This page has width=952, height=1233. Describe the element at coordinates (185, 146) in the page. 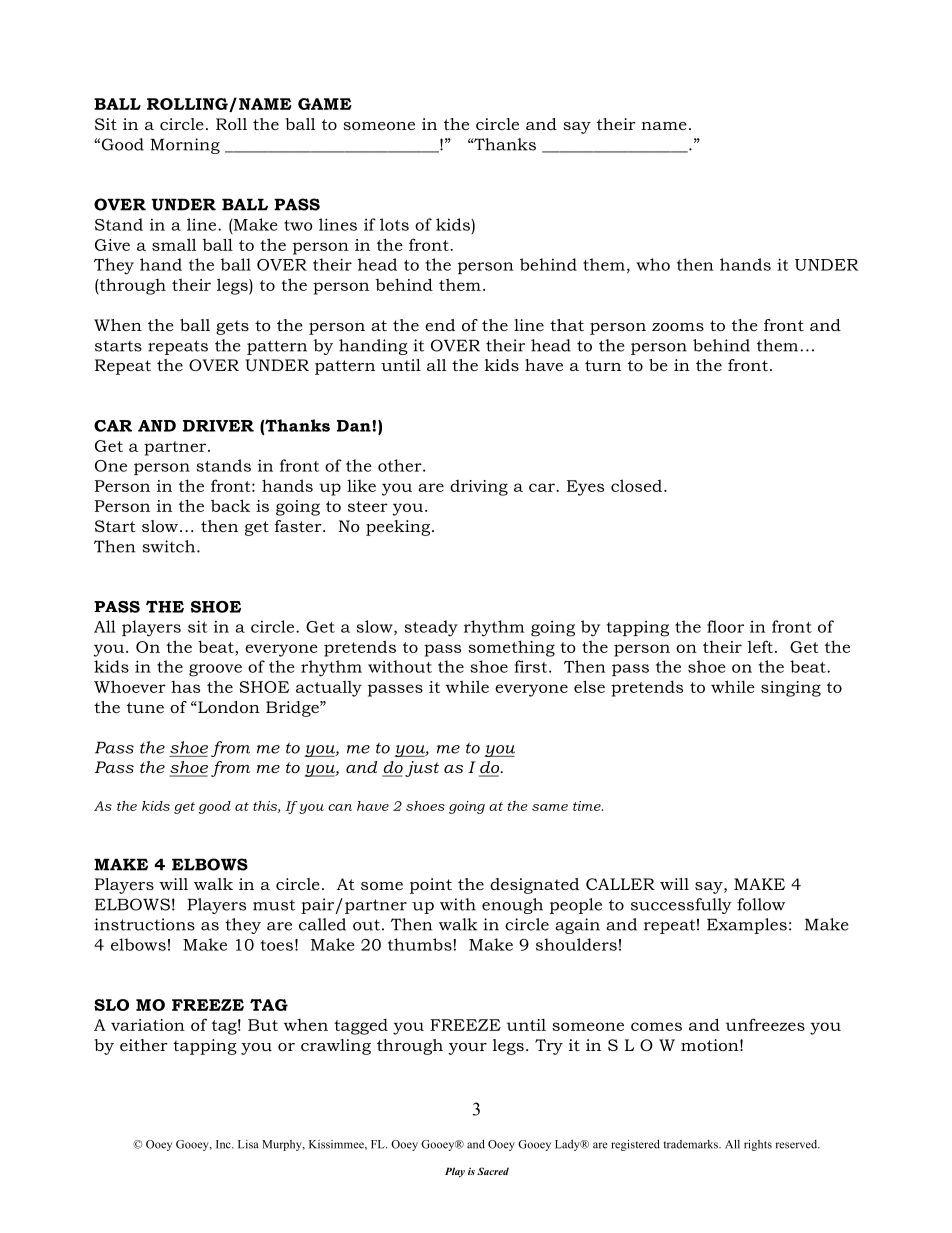

I see `Morning` at that location.
